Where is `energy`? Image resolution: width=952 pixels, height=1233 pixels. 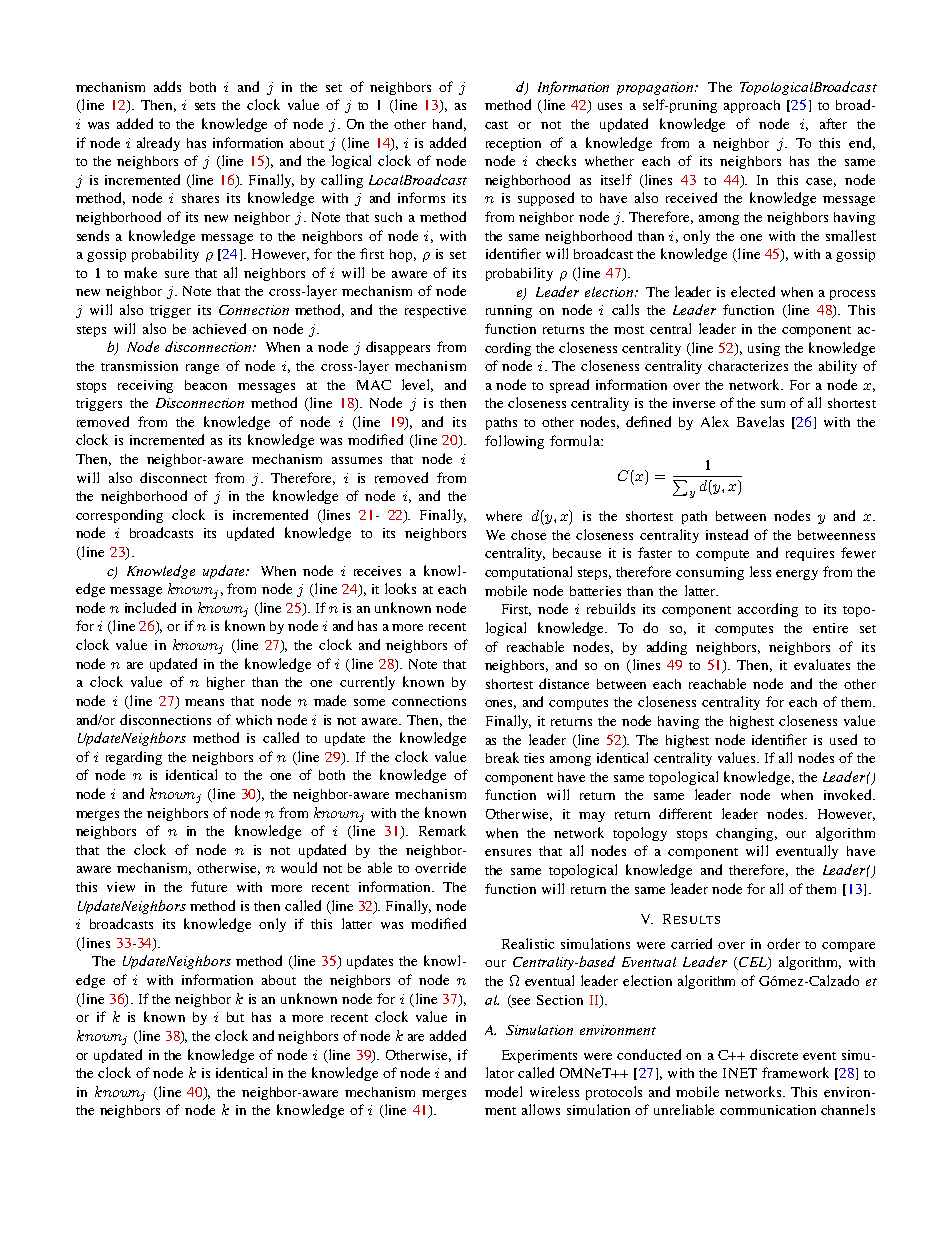 energy is located at coordinates (797, 575).
